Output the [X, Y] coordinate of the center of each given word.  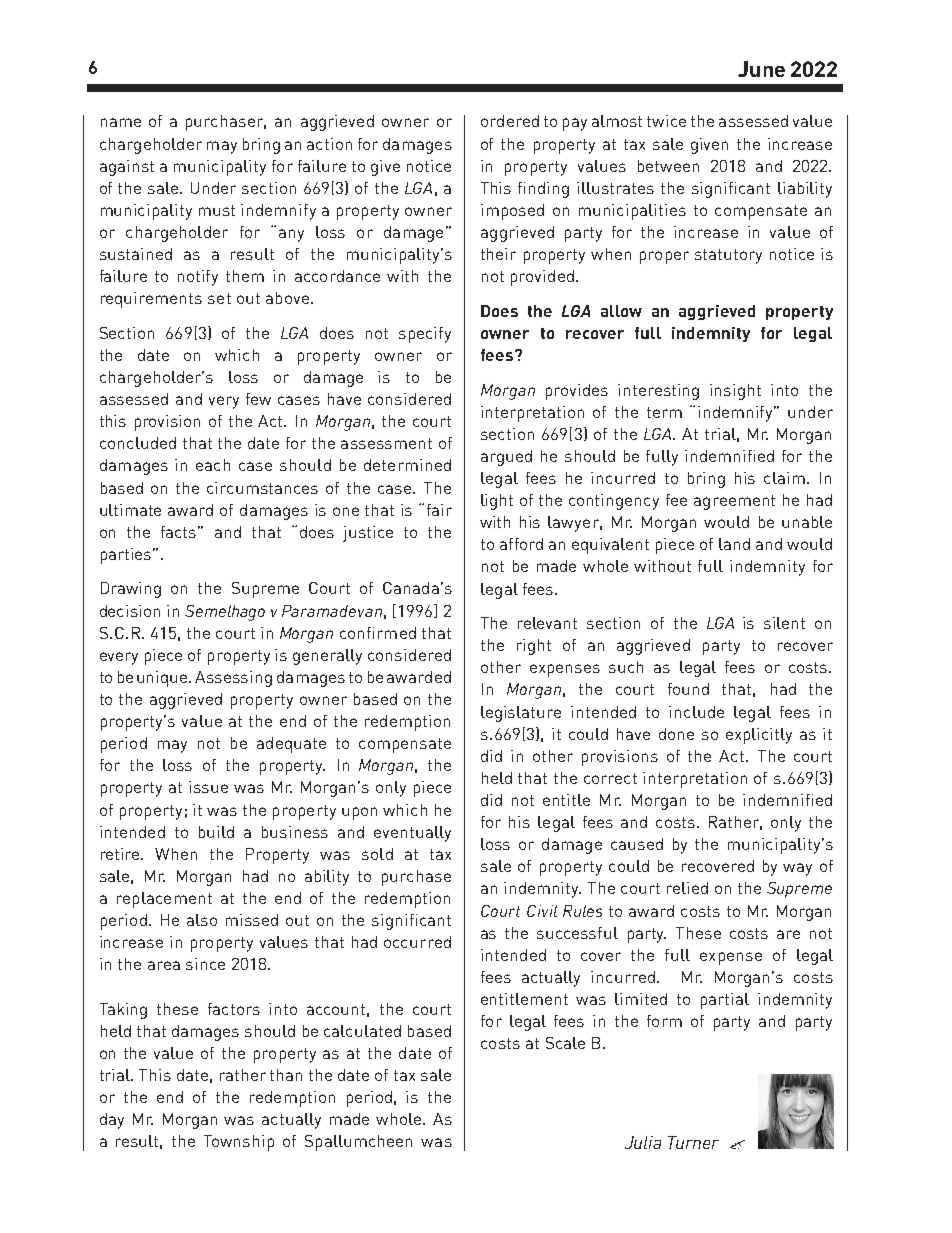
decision [130, 611]
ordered [510, 121]
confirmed [378, 633]
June [761, 69]
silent [784, 623]
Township [239, 1143]
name [121, 122]
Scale [565, 1043]
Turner [693, 1142]
